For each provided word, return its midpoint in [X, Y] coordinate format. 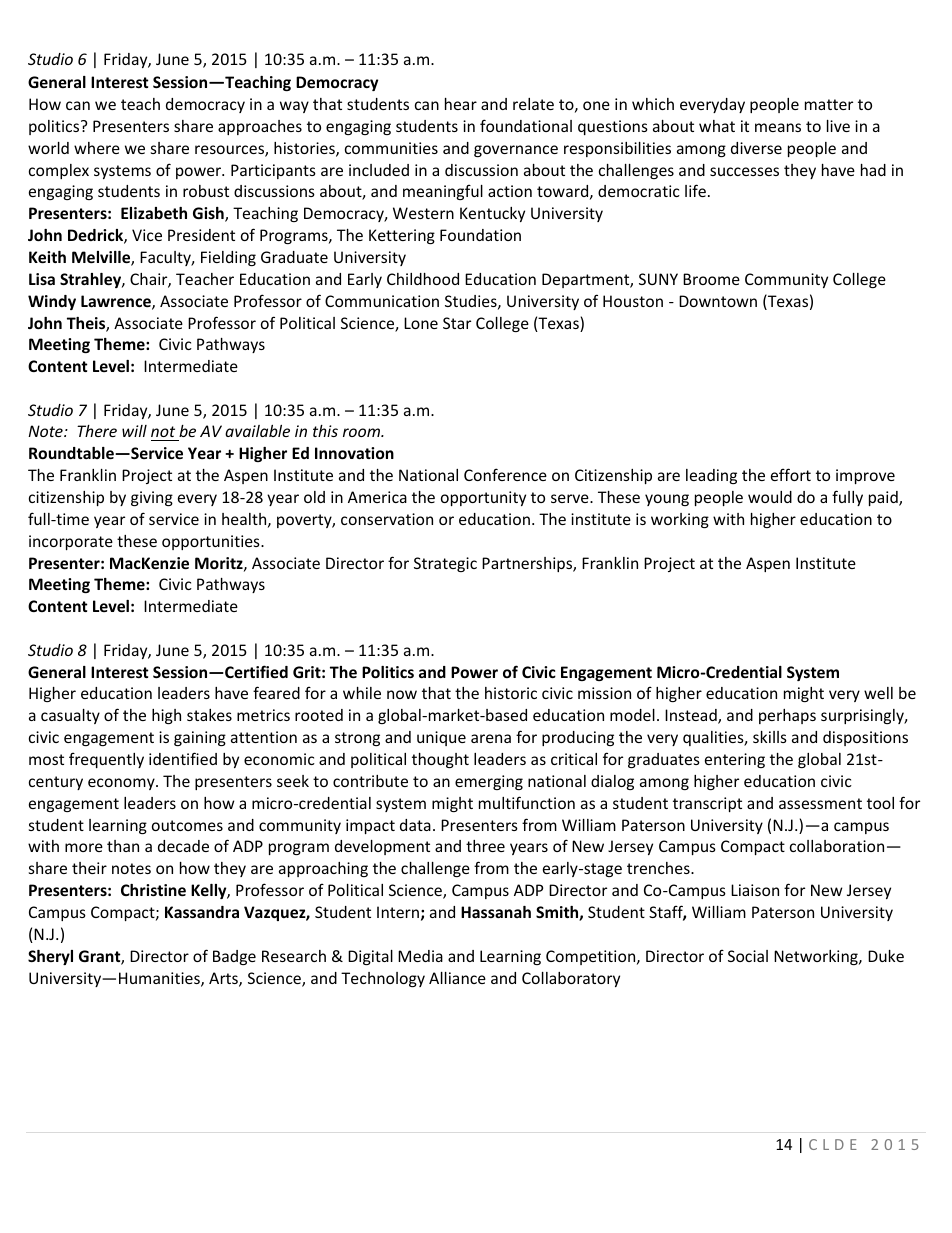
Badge [234, 957]
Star [457, 323]
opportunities [212, 542]
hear [461, 104]
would [770, 497]
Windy [52, 302]
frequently [106, 760]
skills [770, 737]
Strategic [445, 564]
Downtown [718, 301]
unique [441, 738]
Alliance [457, 978]
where [97, 148]
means [778, 127]
